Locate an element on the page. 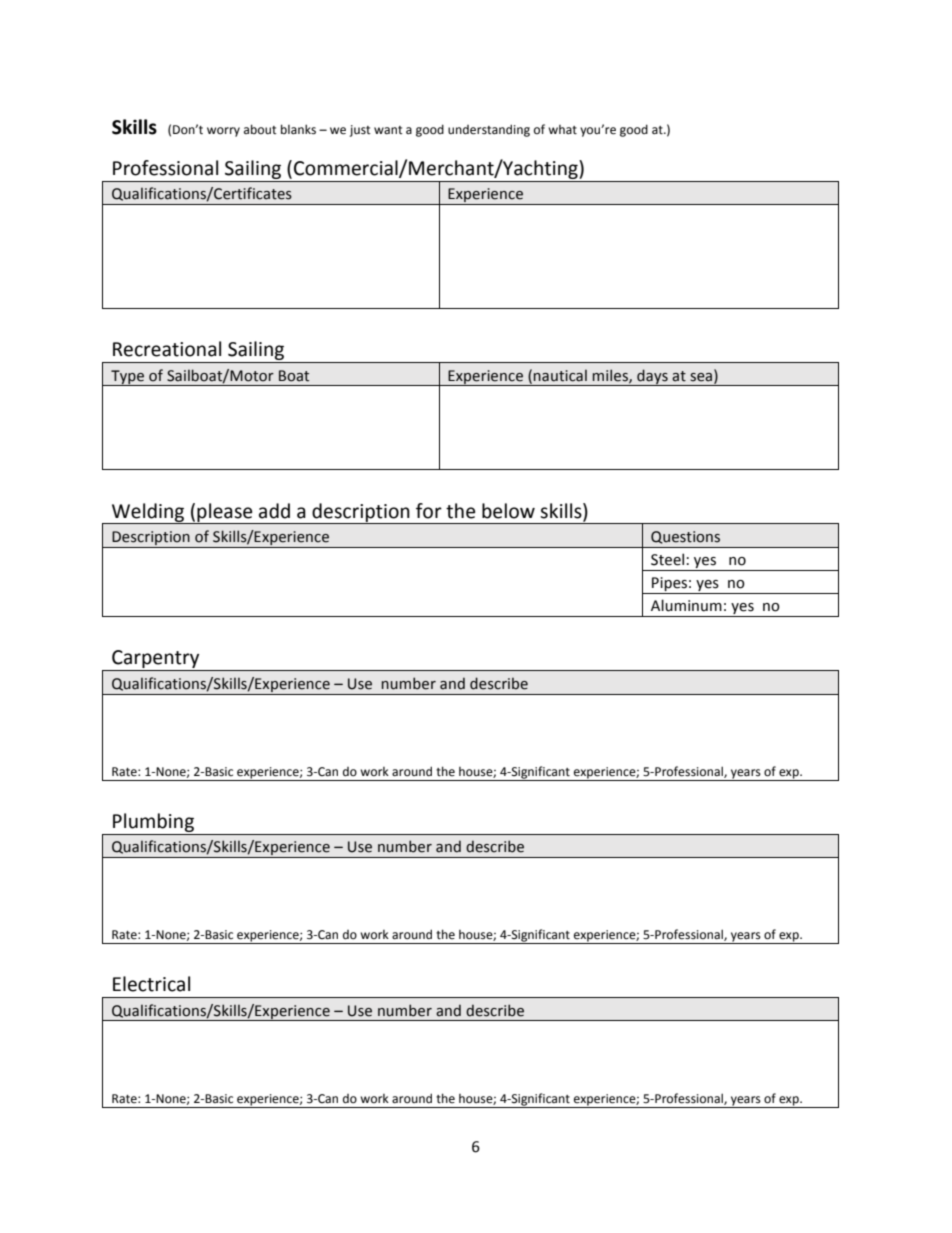 This document has width=952, height=1233. worry is located at coordinates (223, 132).
